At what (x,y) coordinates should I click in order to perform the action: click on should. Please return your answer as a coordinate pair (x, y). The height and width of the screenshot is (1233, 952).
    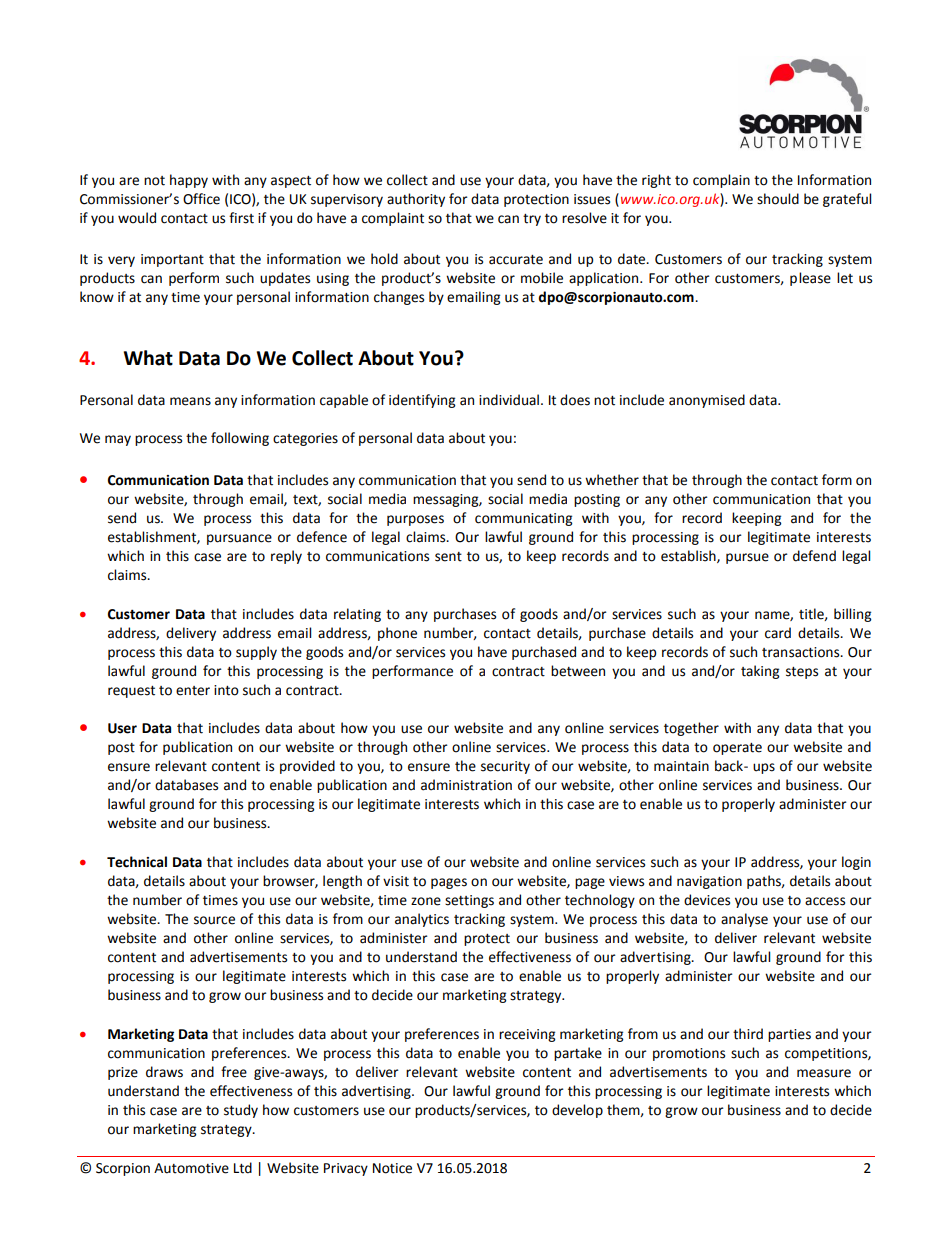
    Looking at the image, I should click on (778, 199).
